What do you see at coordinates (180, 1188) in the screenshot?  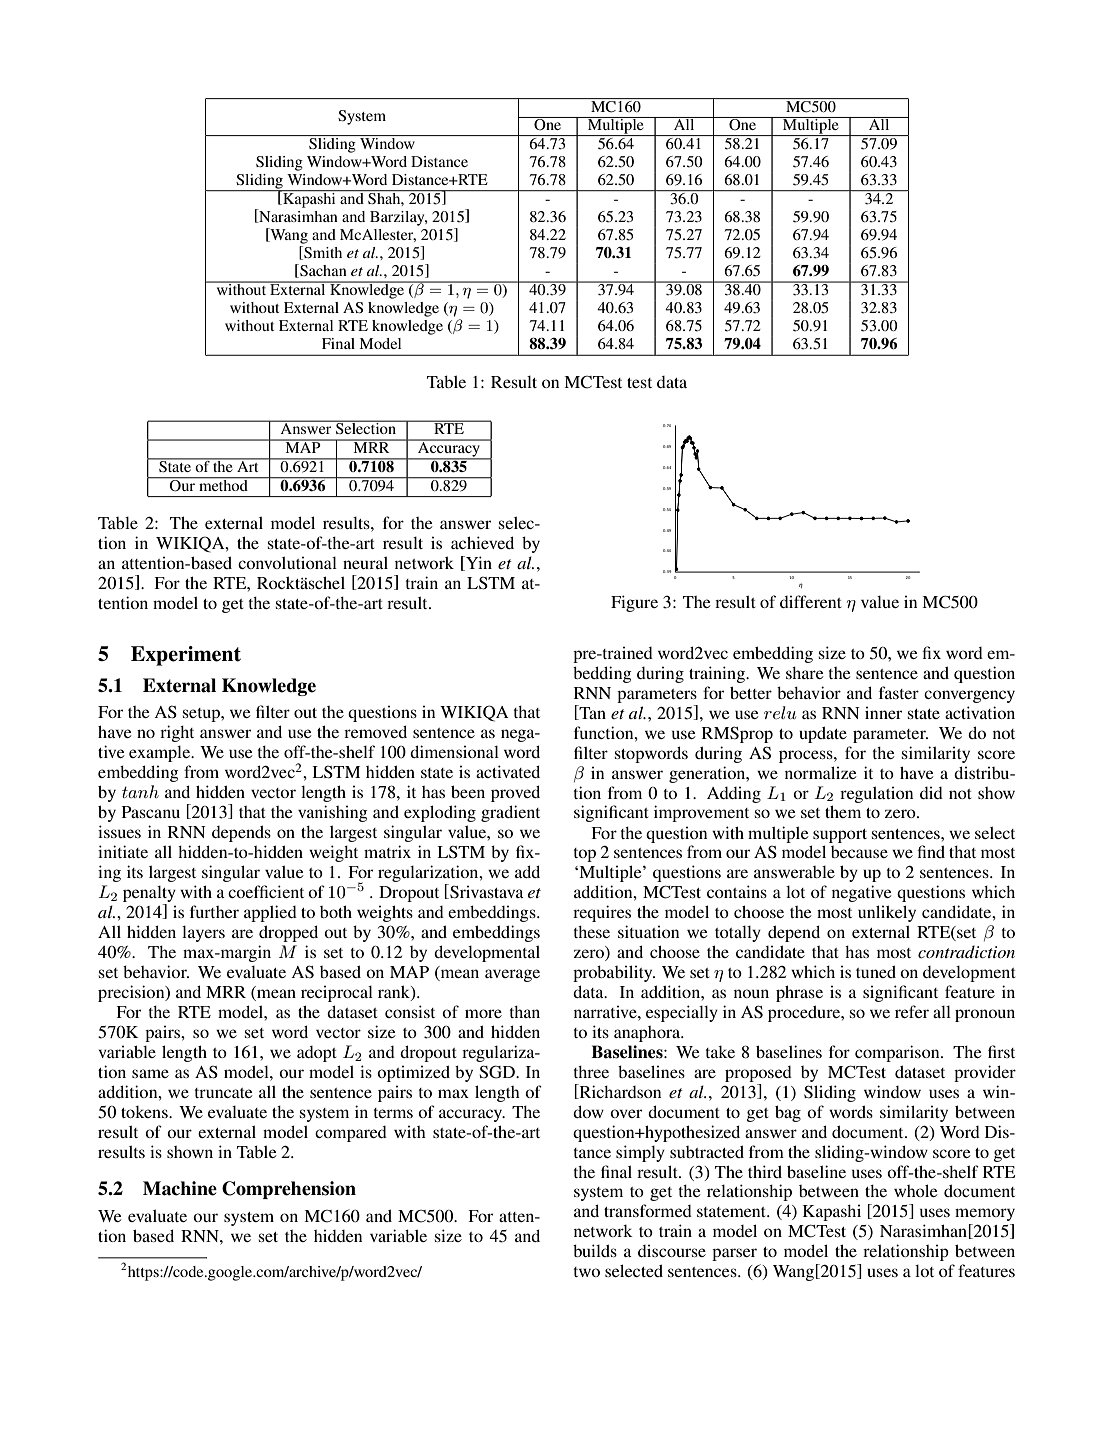 I see `Machine` at bounding box center [180, 1188].
